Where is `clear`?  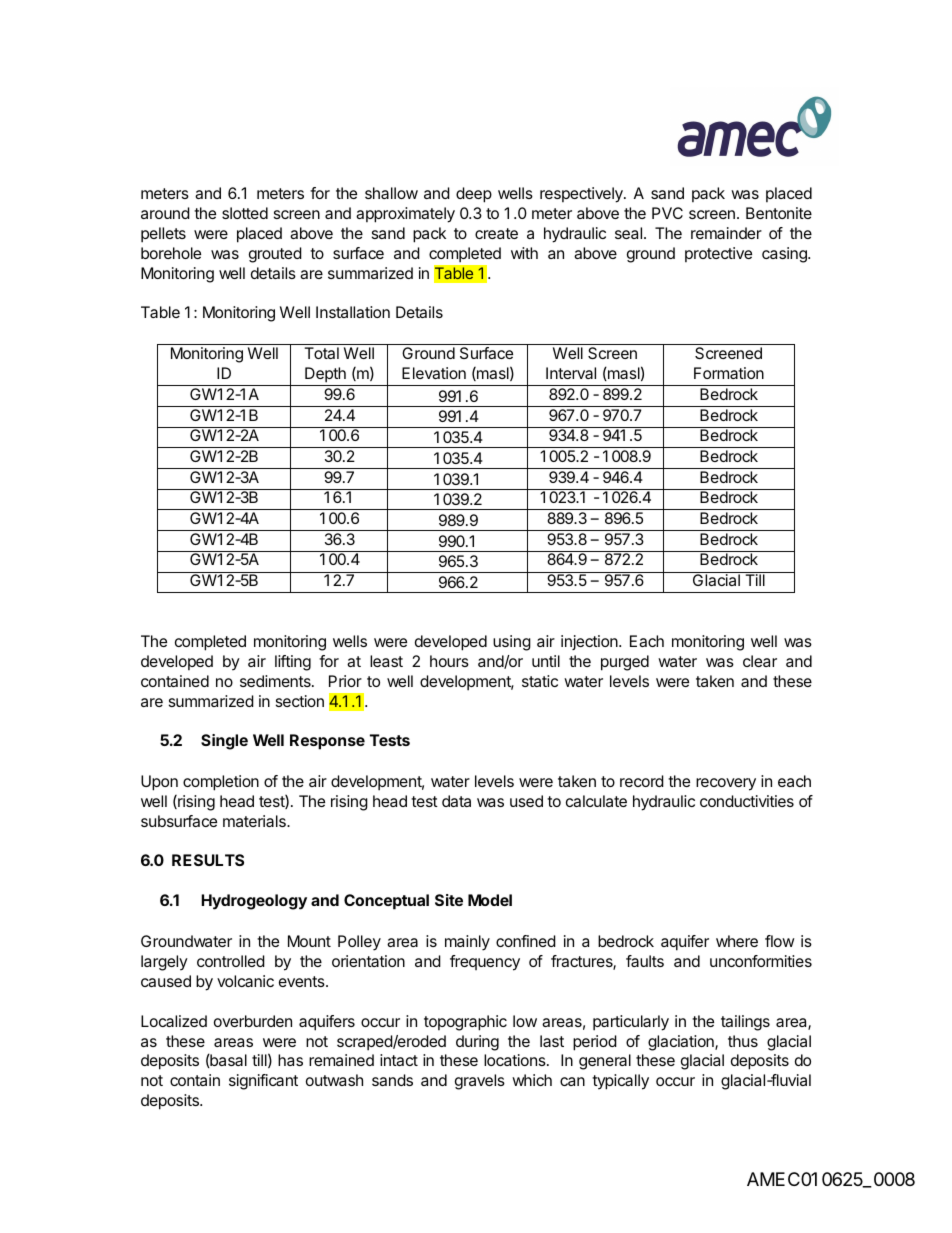
clear is located at coordinates (760, 661).
